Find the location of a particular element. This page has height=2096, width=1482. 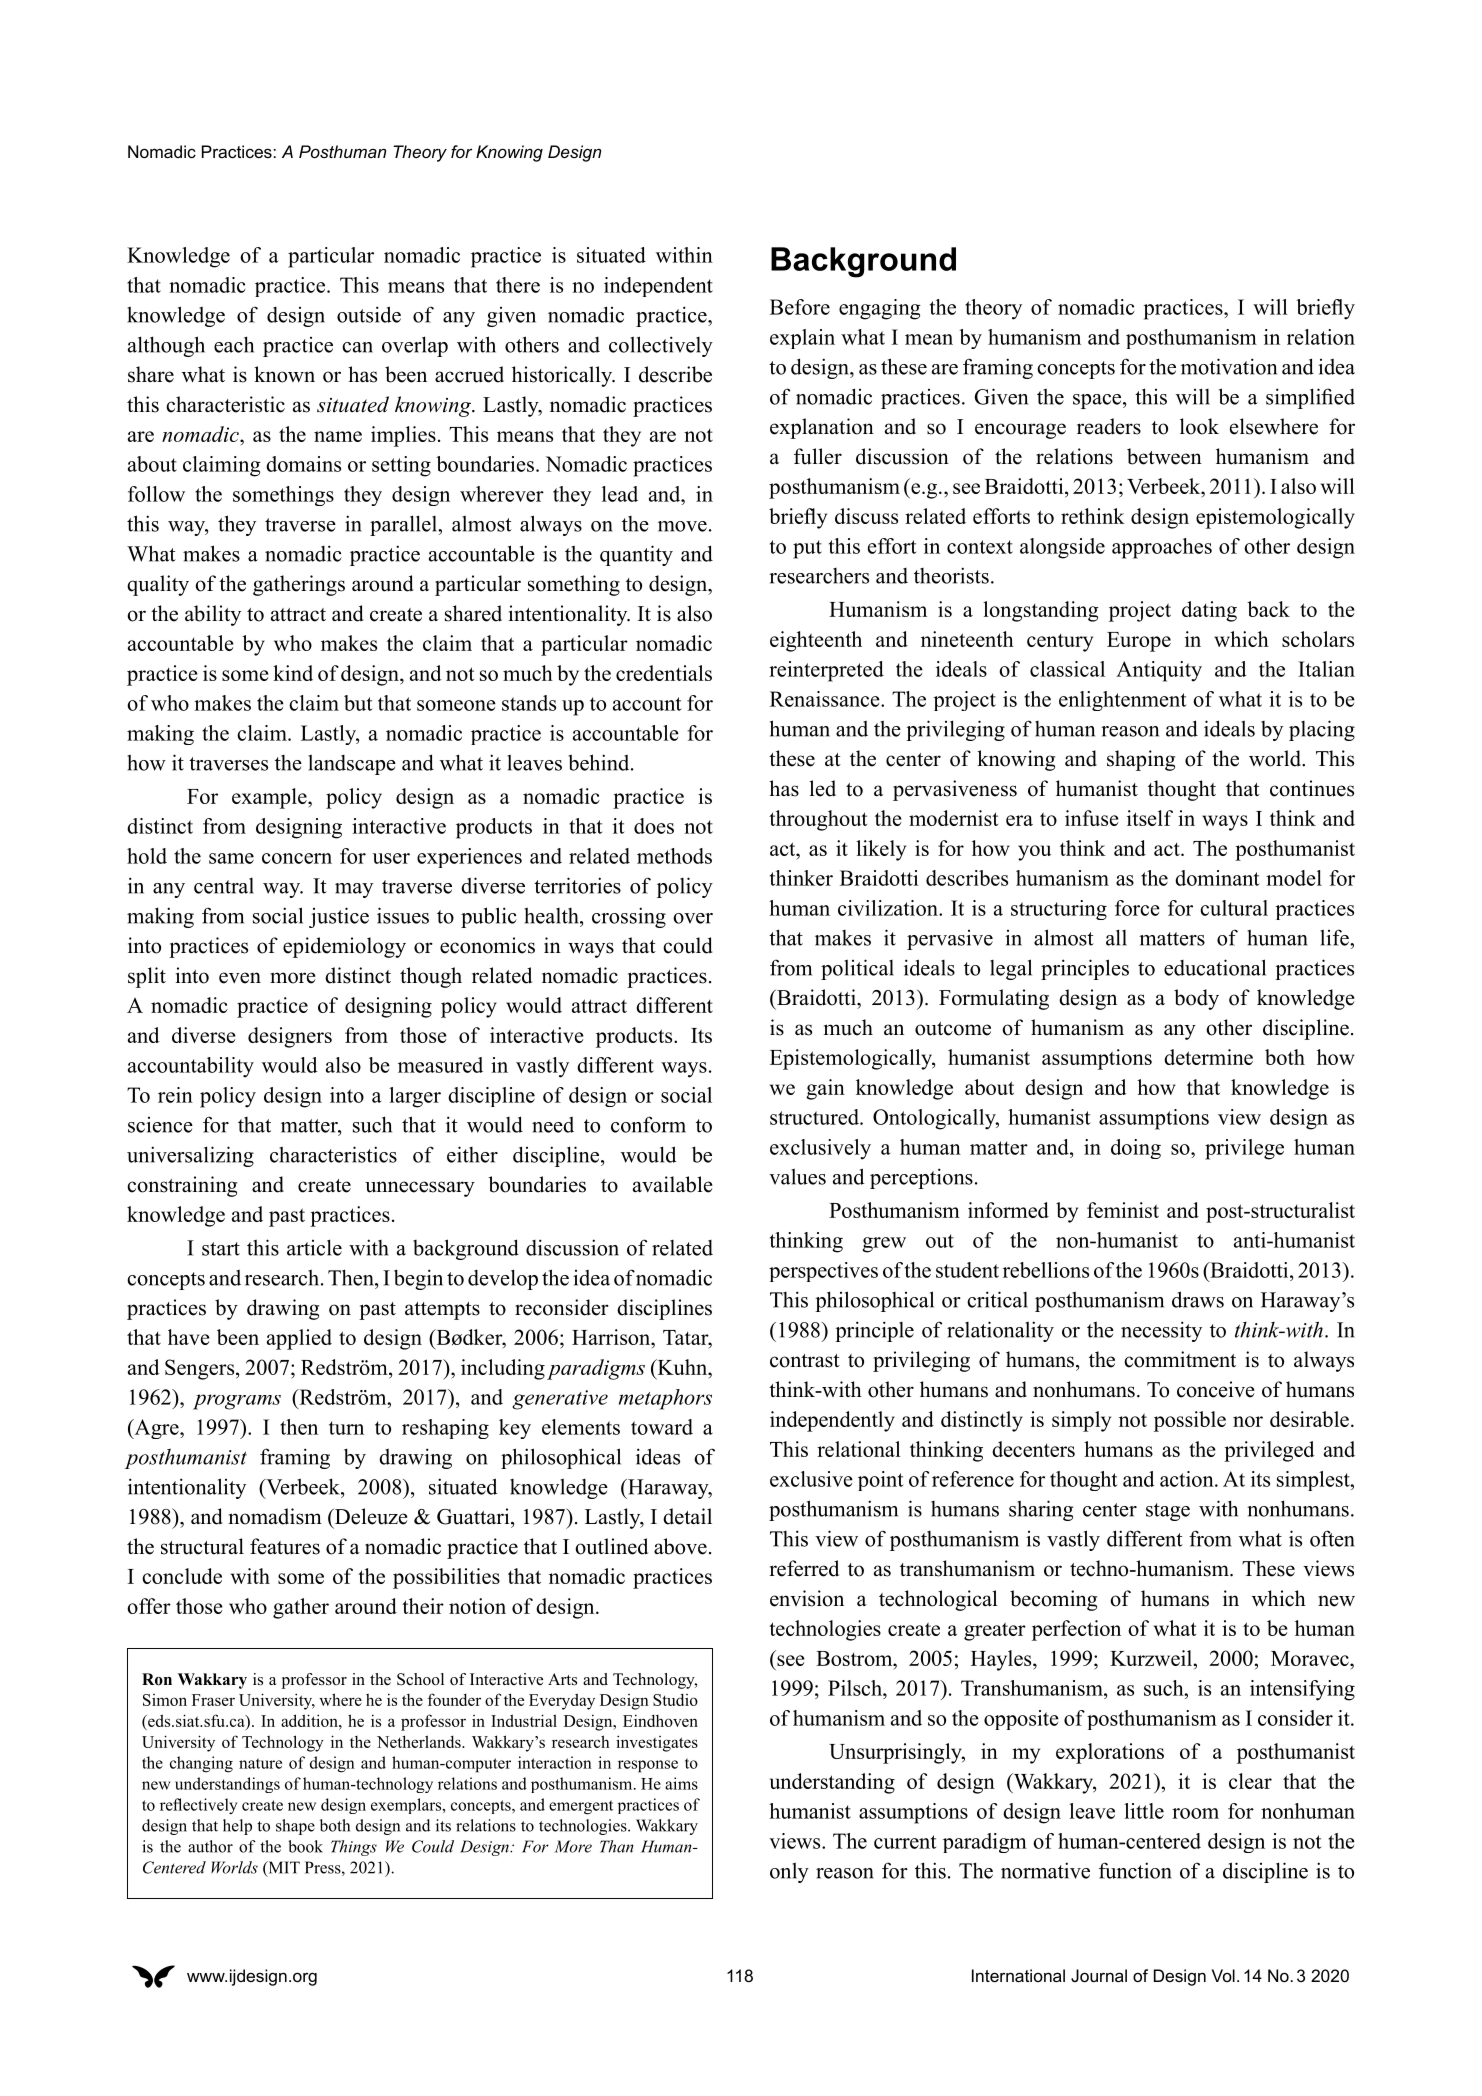

motivation is located at coordinates (1229, 366).
